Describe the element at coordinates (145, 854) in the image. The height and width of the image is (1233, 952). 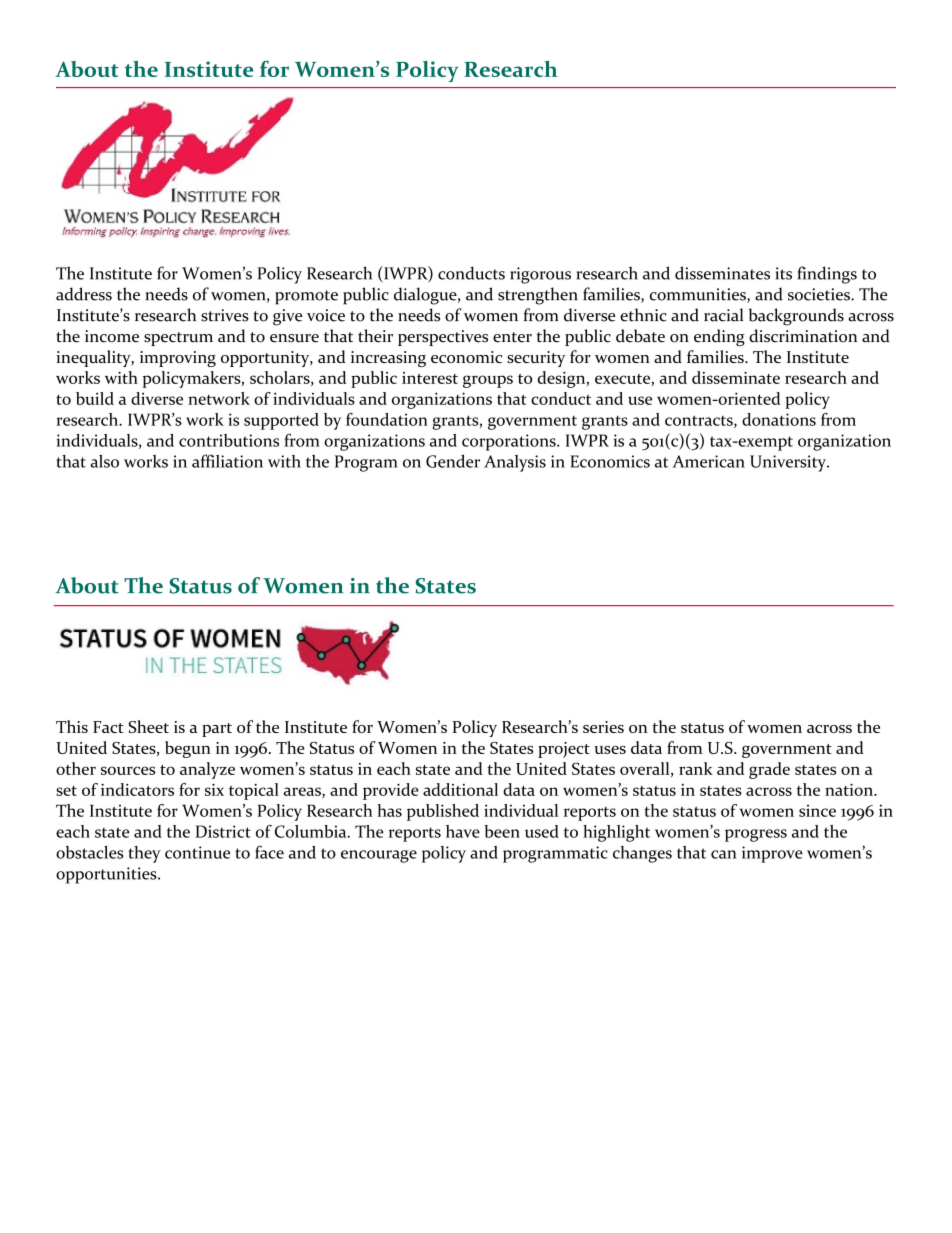
I see `they` at that location.
